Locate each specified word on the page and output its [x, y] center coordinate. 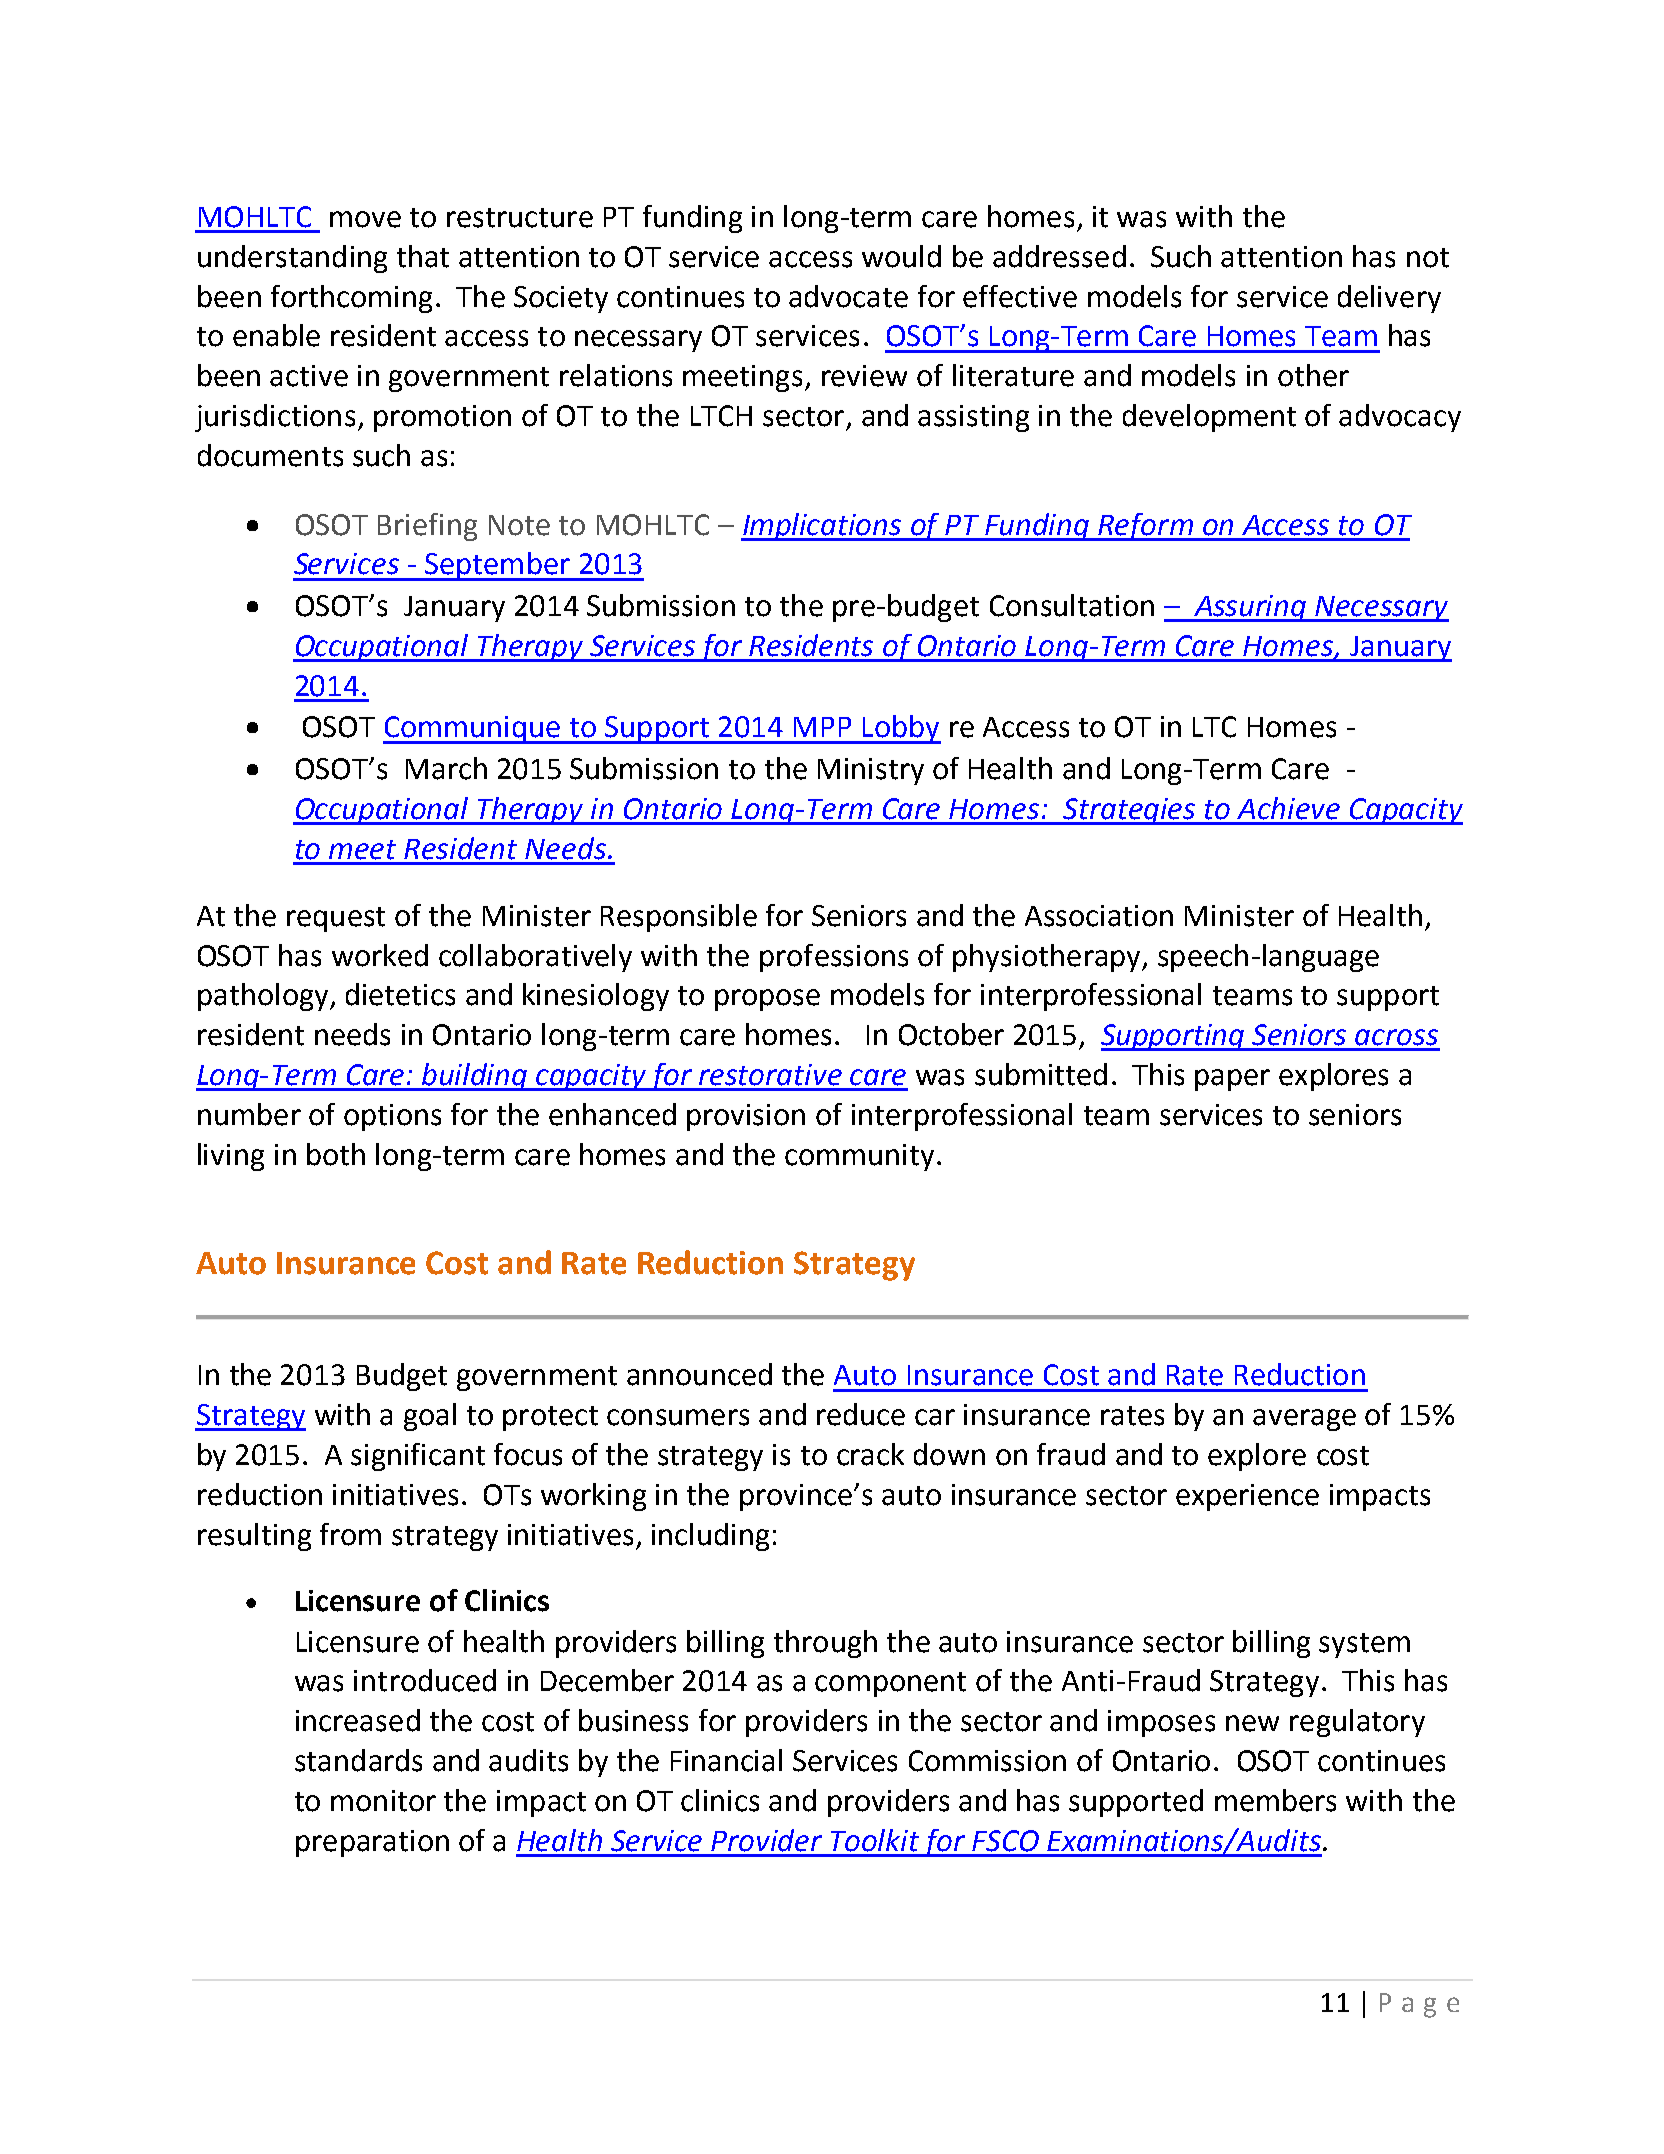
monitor [383, 1801]
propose [767, 1000]
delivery [1389, 299]
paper [1232, 1080]
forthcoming [351, 299]
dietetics [400, 994]
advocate [848, 296]
